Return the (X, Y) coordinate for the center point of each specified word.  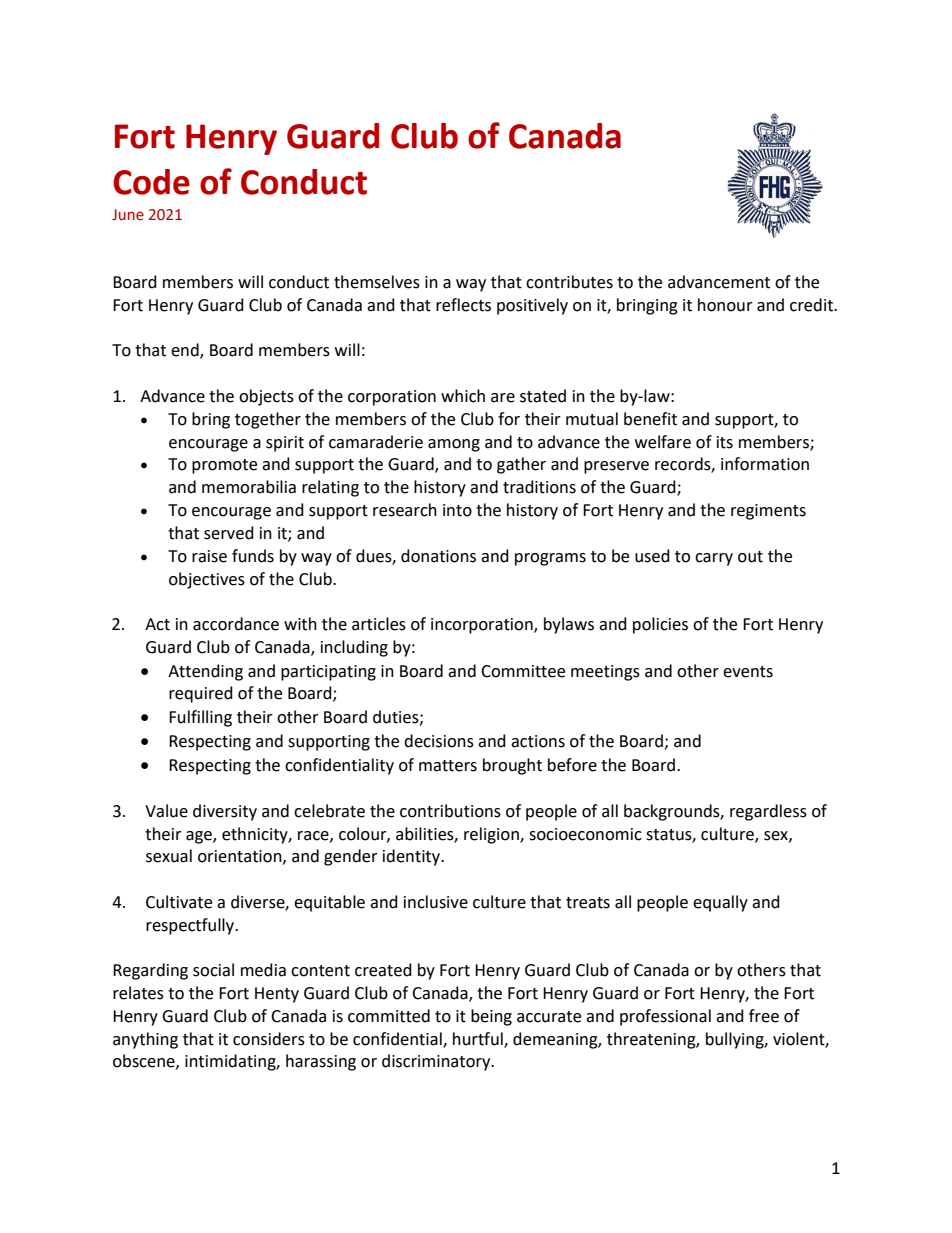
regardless (768, 812)
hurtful (479, 1039)
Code (151, 182)
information (765, 464)
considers (269, 1039)
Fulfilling (200, 718)
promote (224, 466)
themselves (377, 282)
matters (448, 766)
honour (725, 305)
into (457, 510)
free (764, 1016)
